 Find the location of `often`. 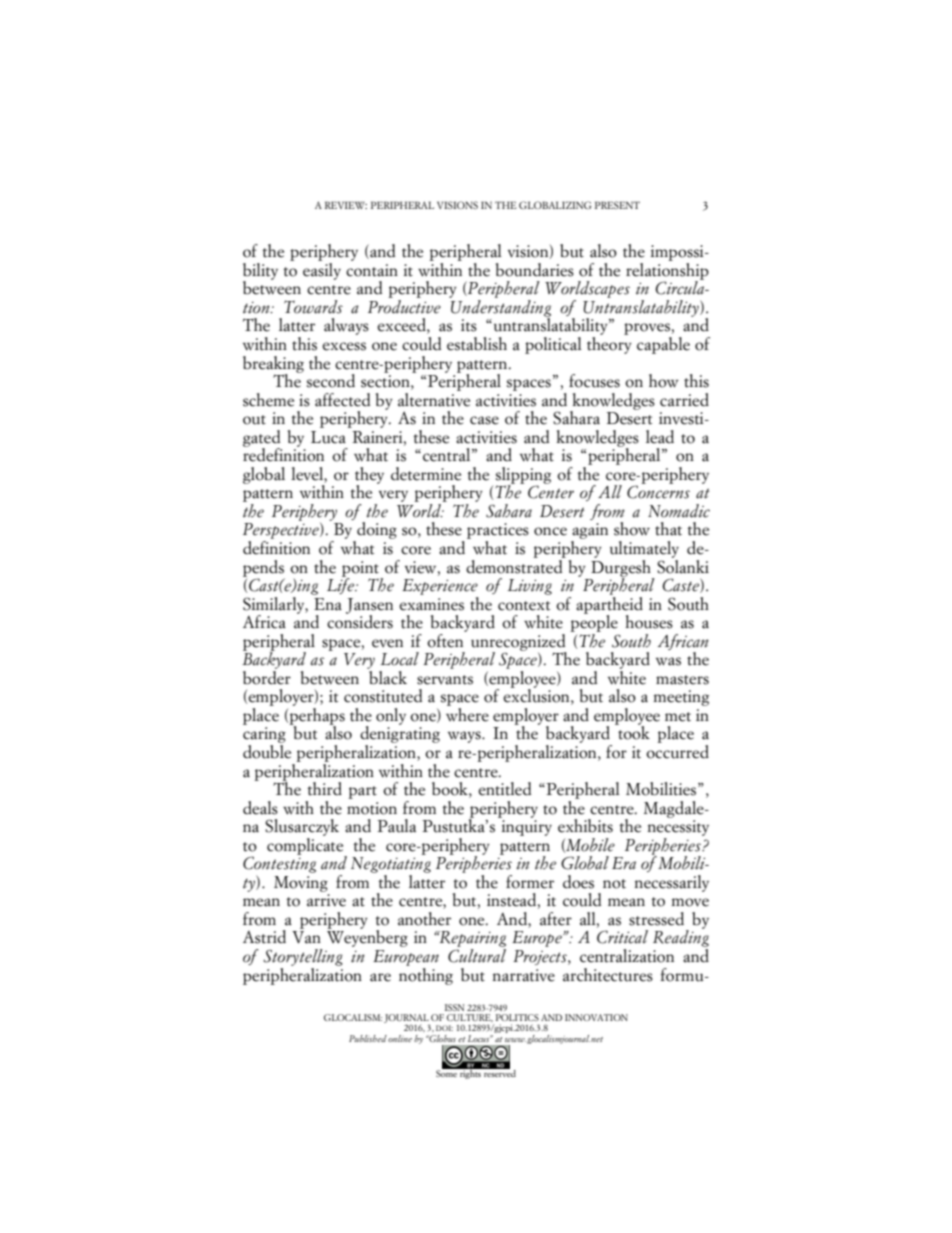

often is located at coordinates (446, 639).
